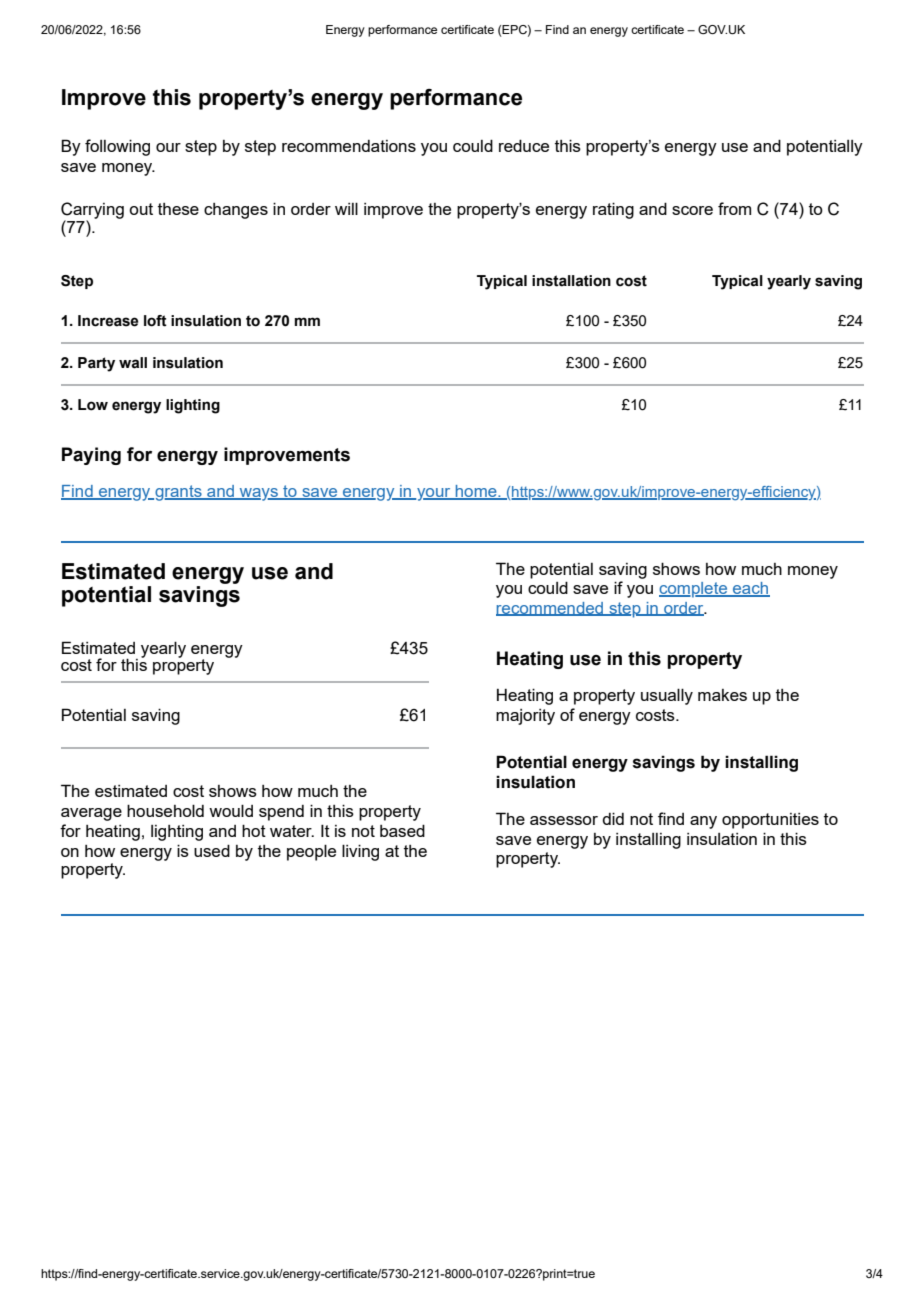  What do you see at coordinates (117, 147) in the screenshot?
I see `following` at bounding box center [117, 147].
